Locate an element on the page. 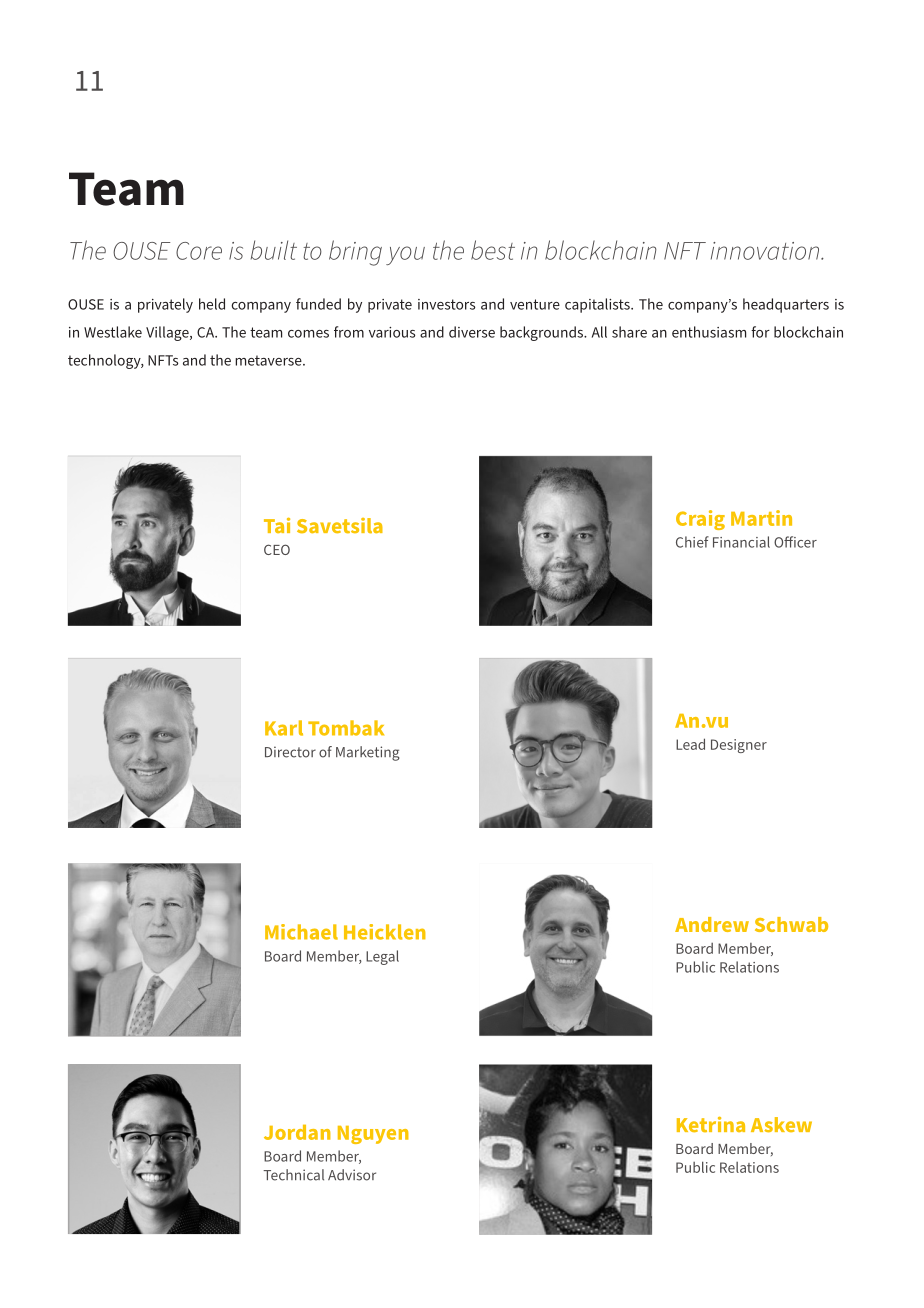 This image has width=924, height=1308. Core is located at coordinates (199, 251).
